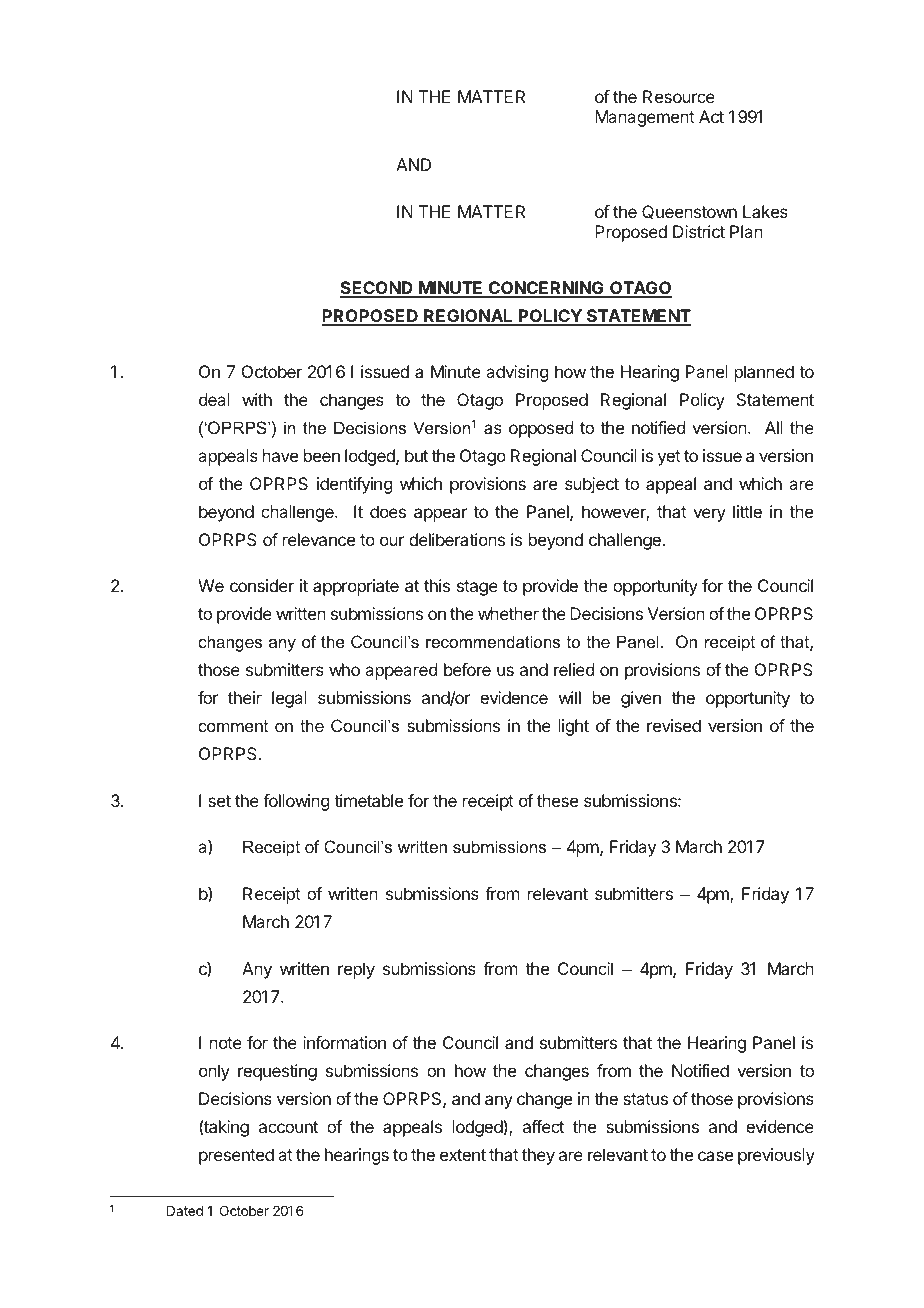 The height and width of the screenshot is (1308, 924). I want to click on Management, so click(645, 118).
